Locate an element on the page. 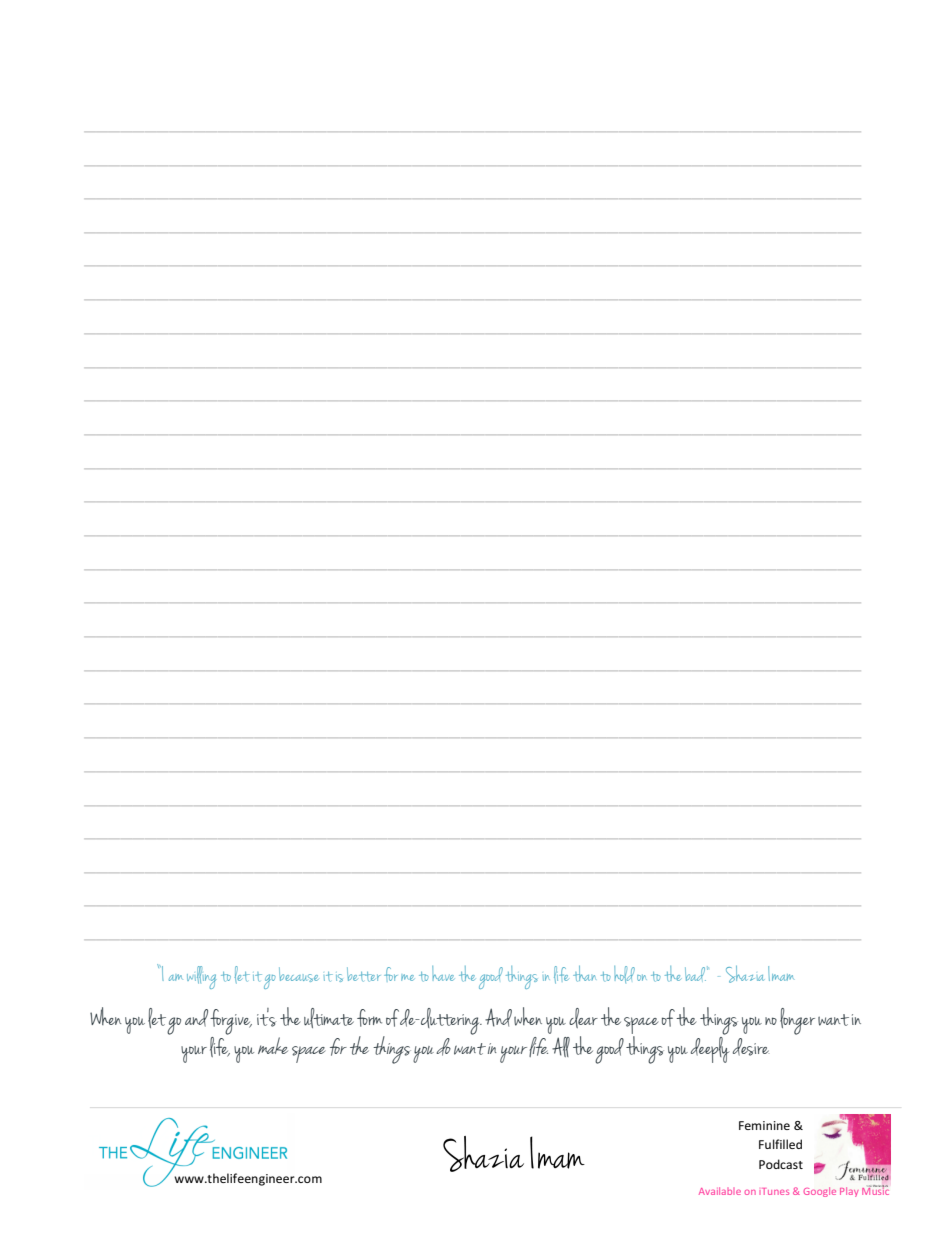  Available is located at coordinates (720, 1191).
